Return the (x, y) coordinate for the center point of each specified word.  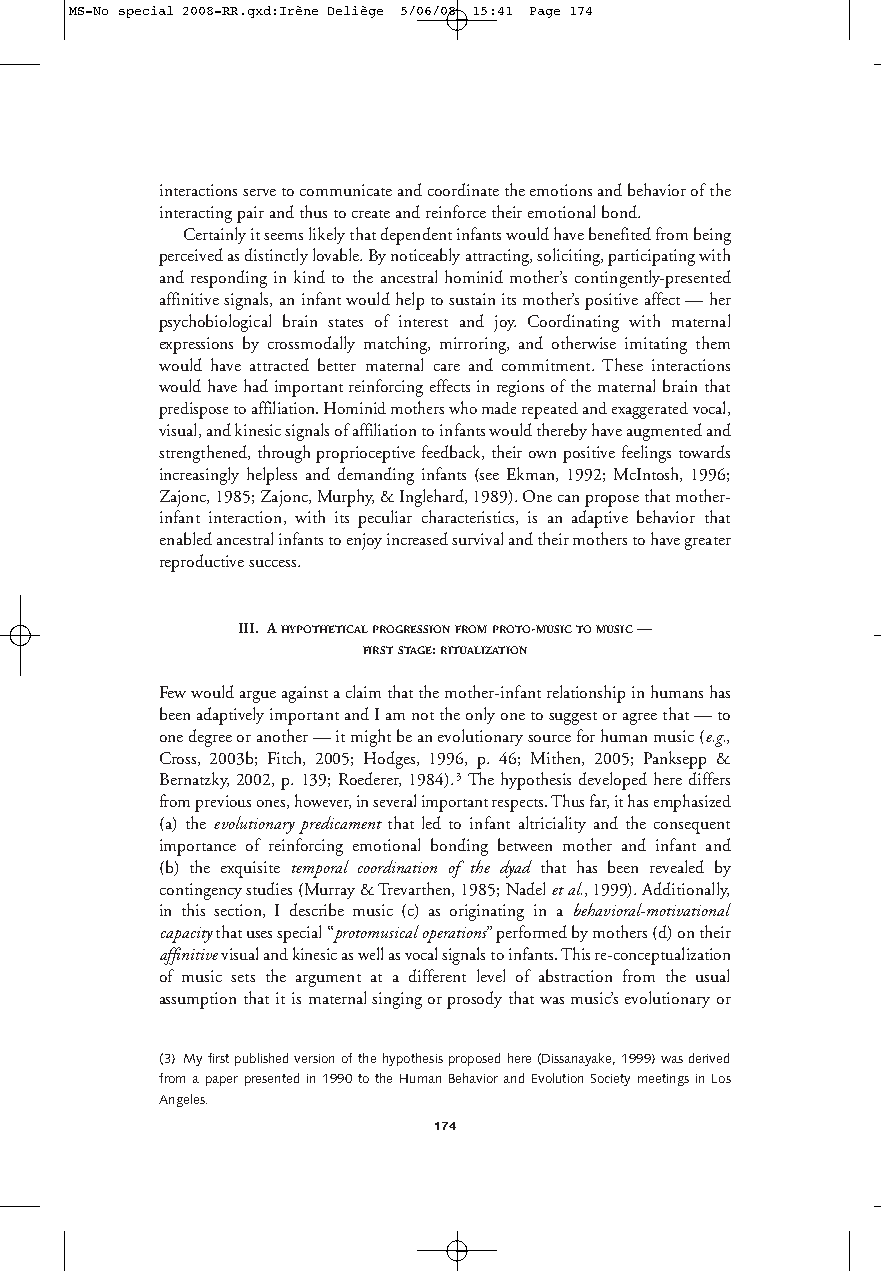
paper (222, 1081)
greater (708, 543)
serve (259, 192)
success (274, 563)
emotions (561, 190)
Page (545, 12)
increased (417, 538)
